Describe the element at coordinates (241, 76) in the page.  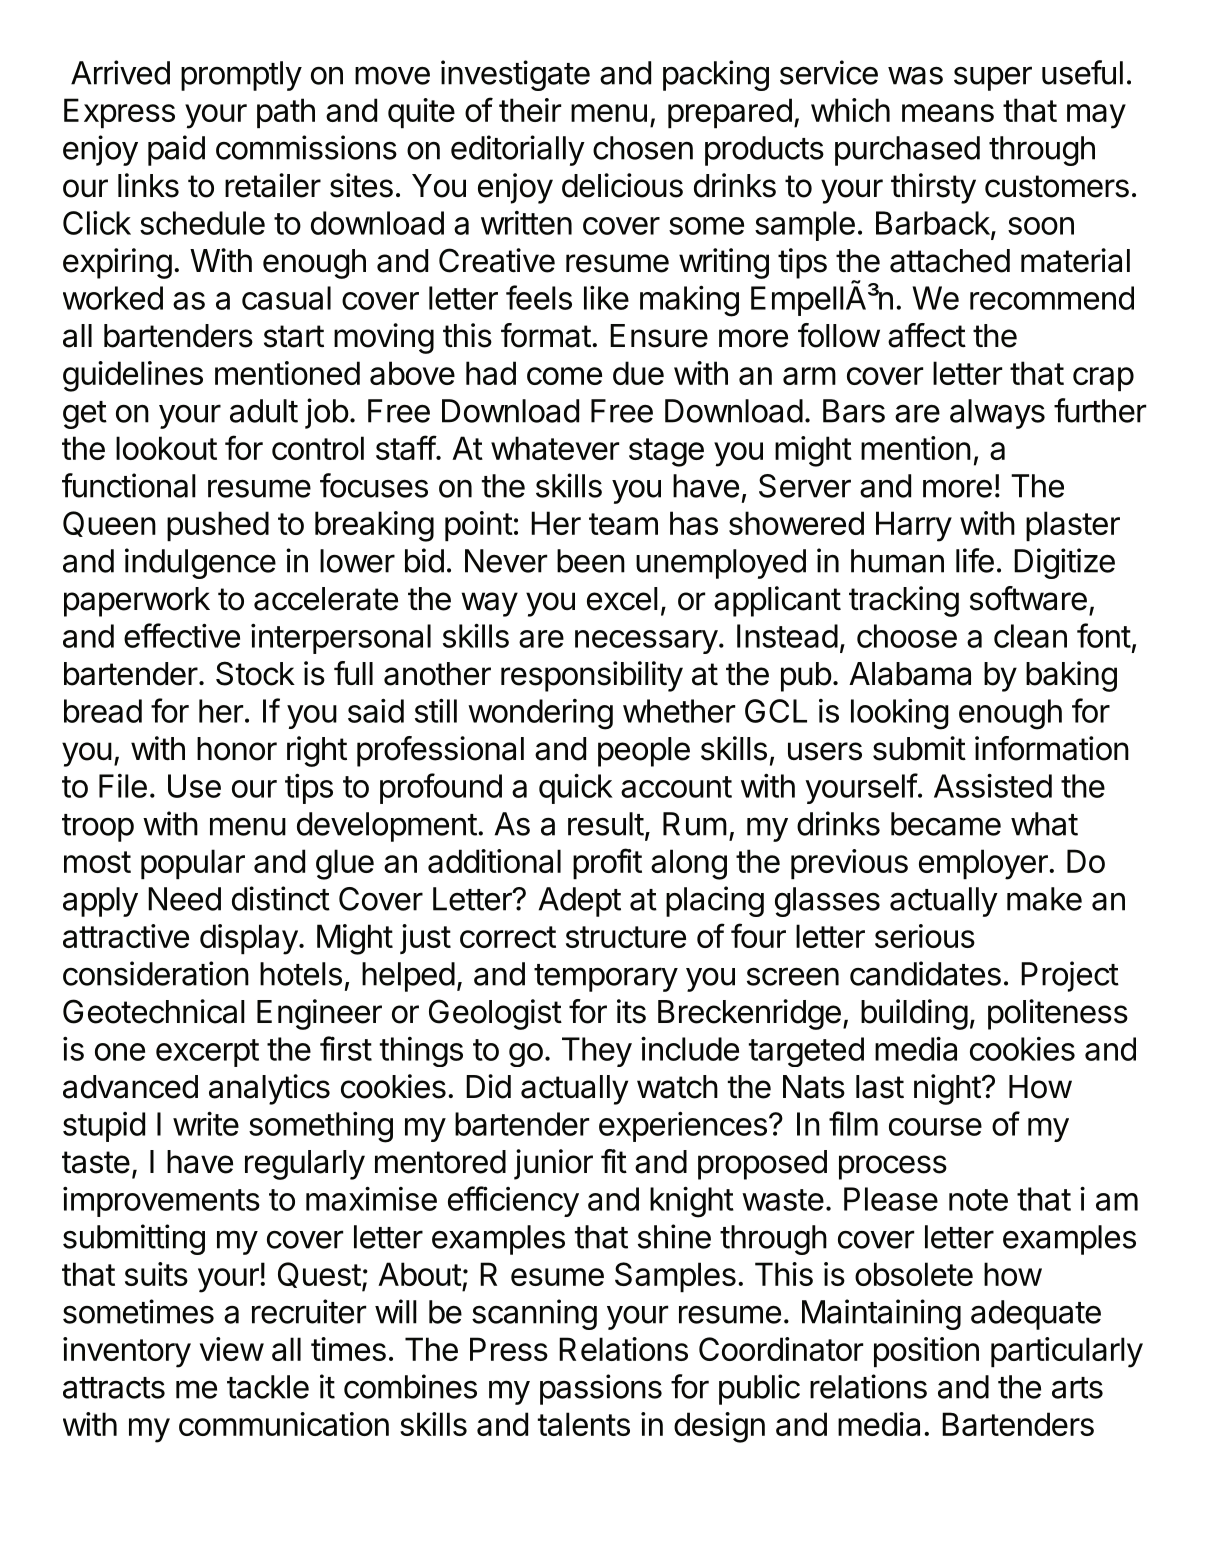
I see `promptly` at that location.
